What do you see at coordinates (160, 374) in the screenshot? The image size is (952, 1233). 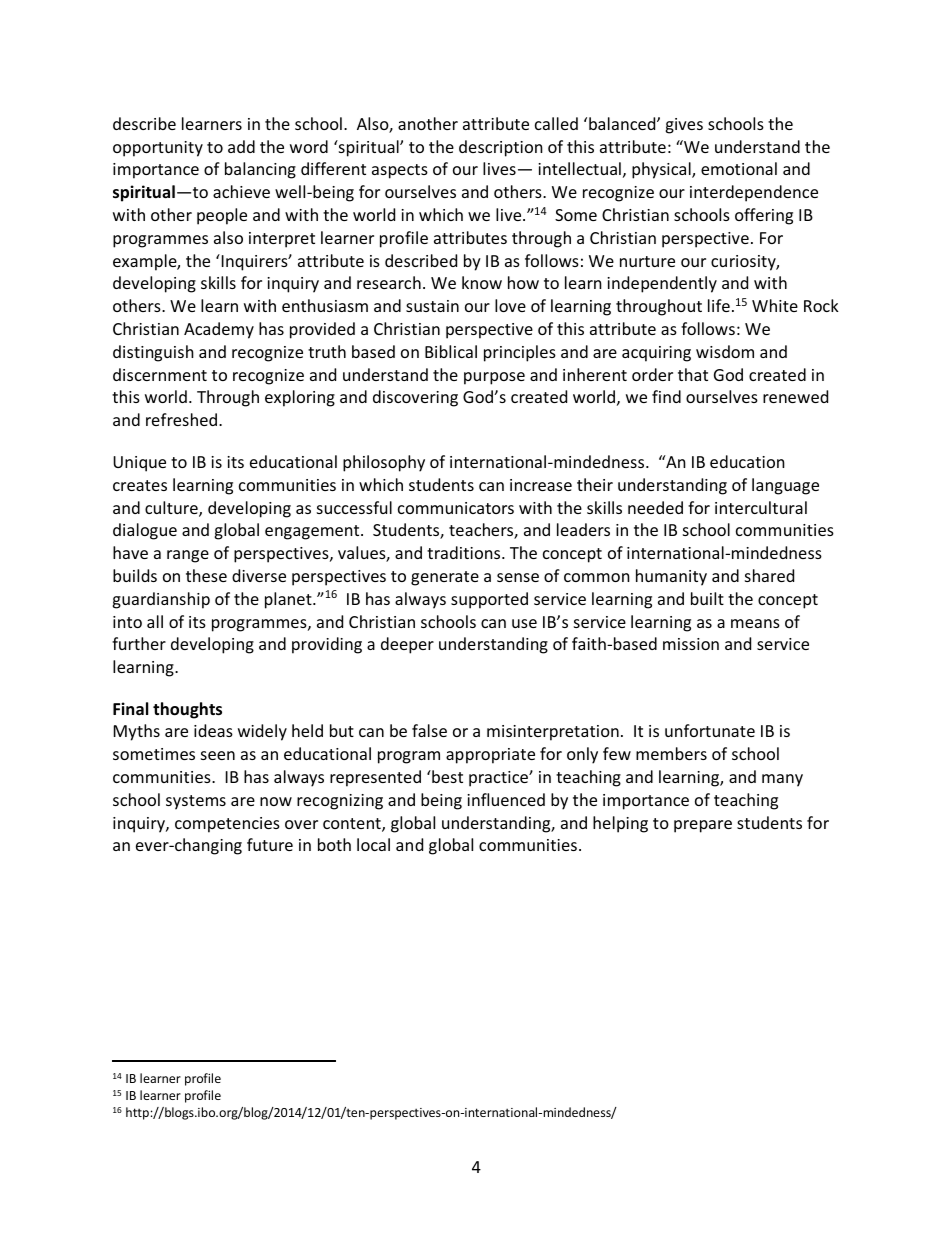 I see `discernment` at bounding box center [160, 374].
